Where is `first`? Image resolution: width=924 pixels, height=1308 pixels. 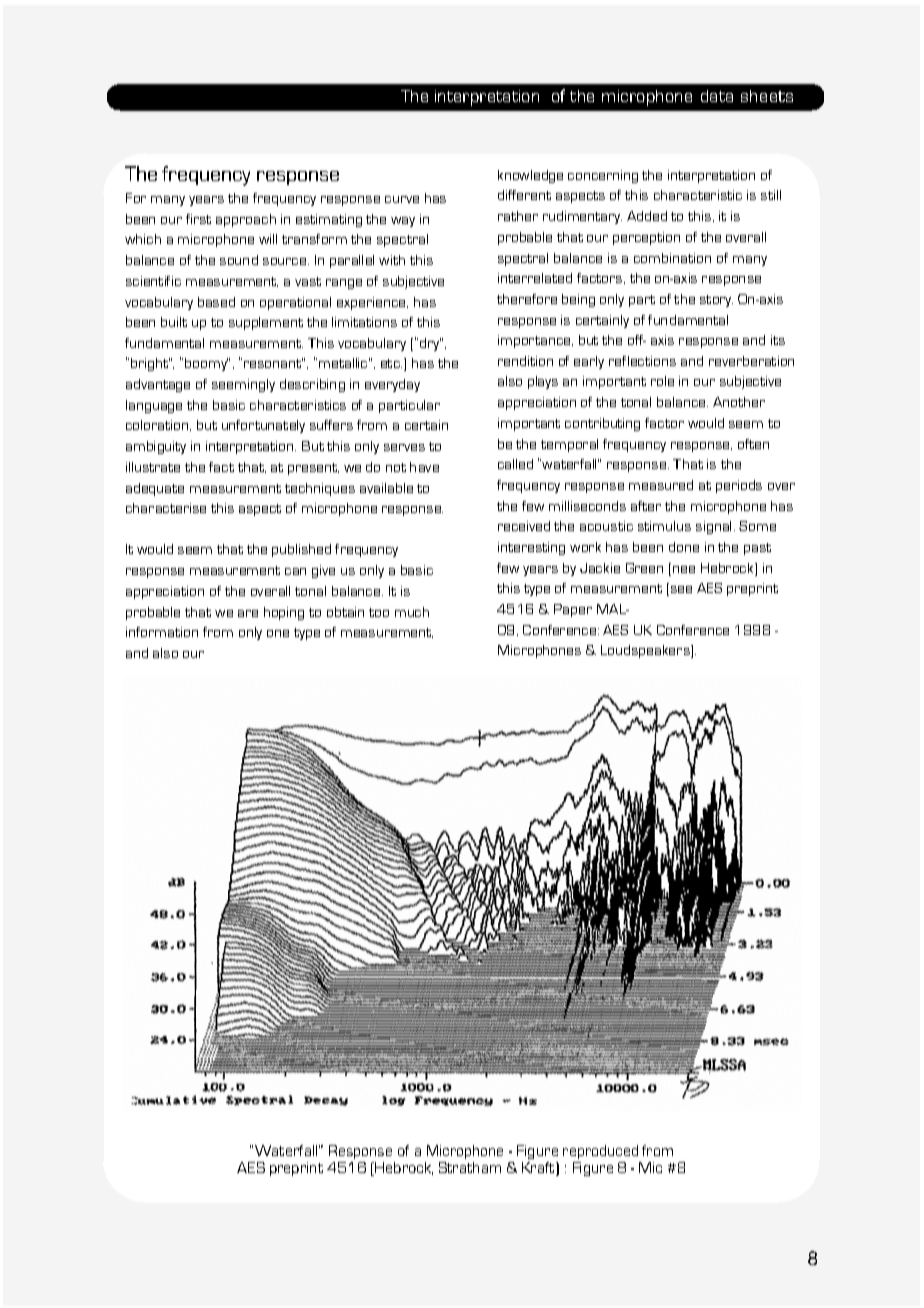 first is located at coordinates (198, 219).
